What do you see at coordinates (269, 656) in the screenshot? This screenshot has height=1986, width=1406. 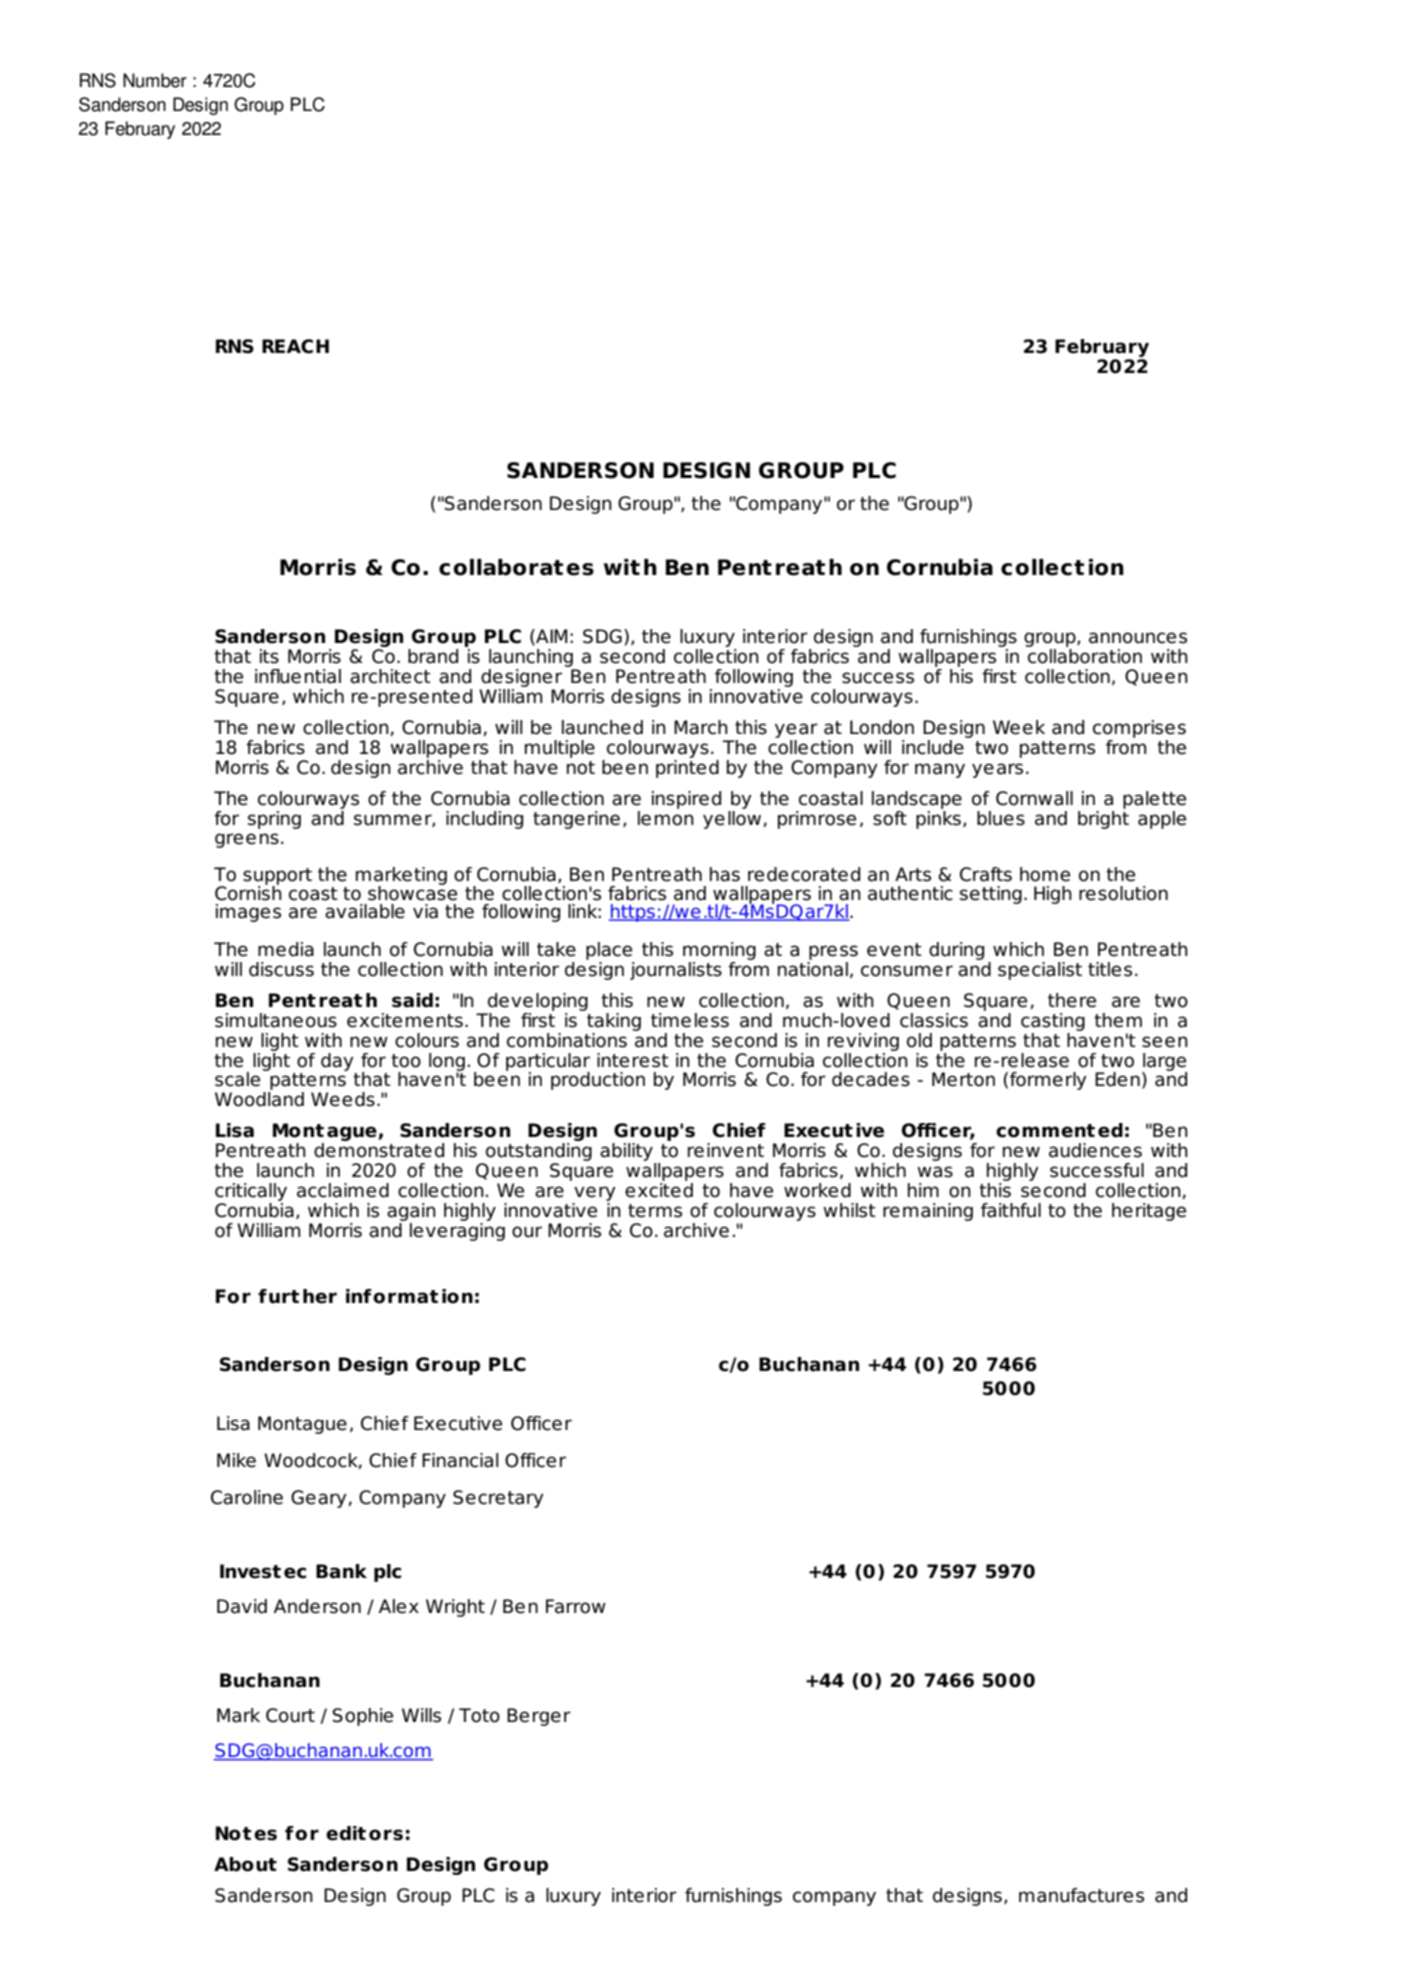 I see `its` at bounding box center [269, 656].
